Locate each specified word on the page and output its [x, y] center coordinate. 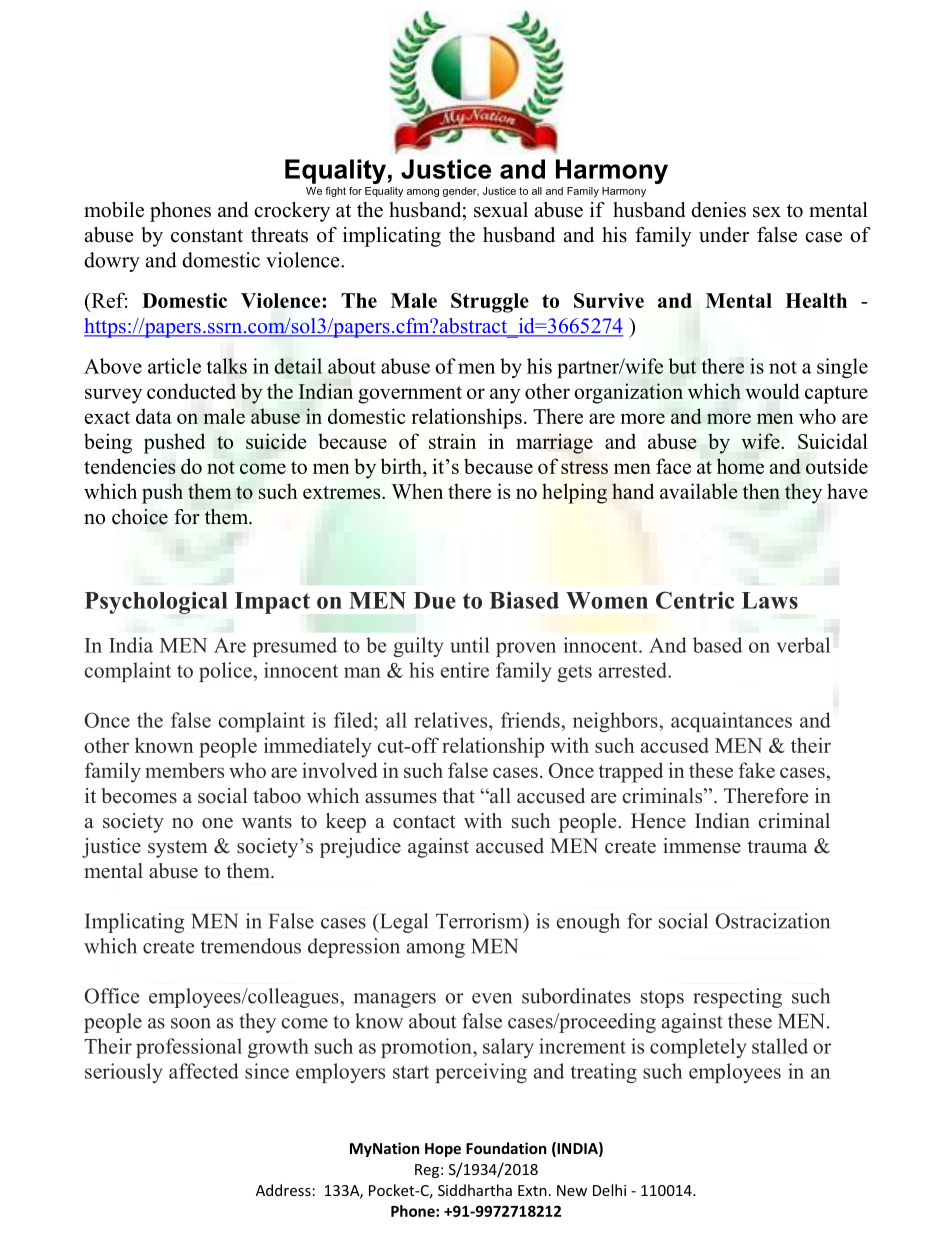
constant [207, 236]
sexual [501, 210]
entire [465, 670]
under [724, 235]
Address [283, 1190]
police [226, 672]
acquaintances [731, 722]
